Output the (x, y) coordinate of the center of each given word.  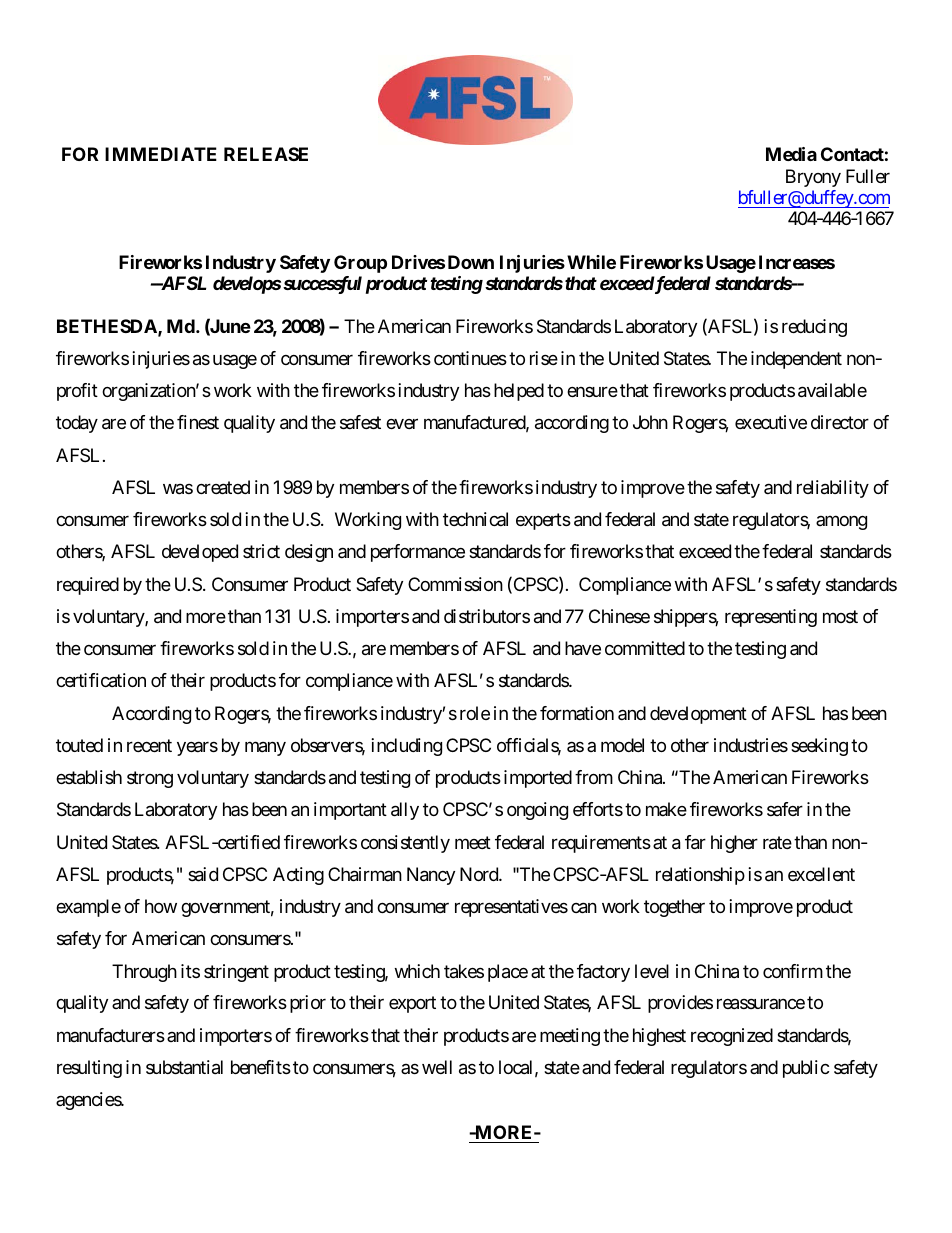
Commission (455, 584)
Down (471, 262)
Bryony (813, 178)
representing (771, 618)
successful (322, 285)
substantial (184, 1067)
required (88, 586)
